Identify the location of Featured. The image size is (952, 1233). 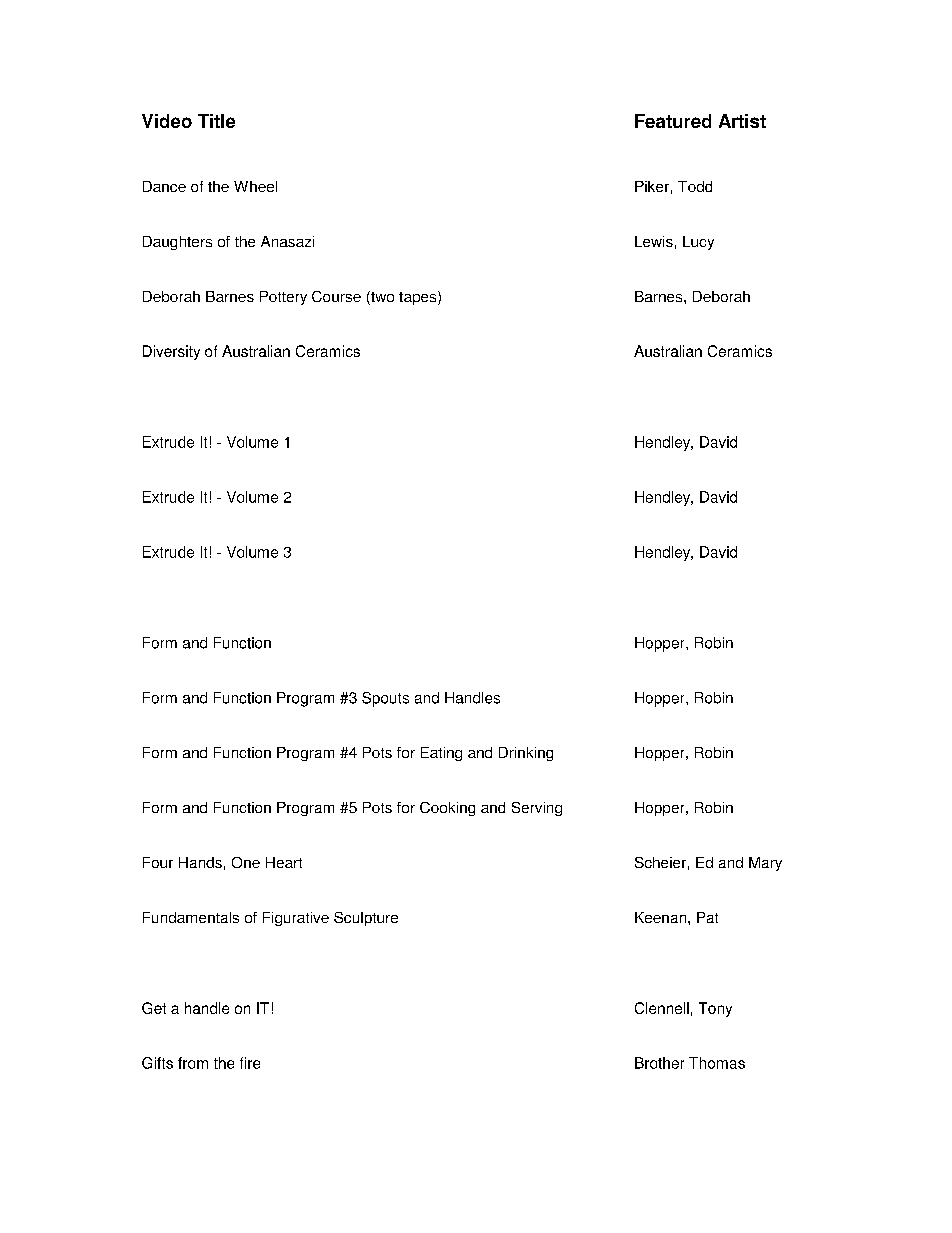
(673, 121).
